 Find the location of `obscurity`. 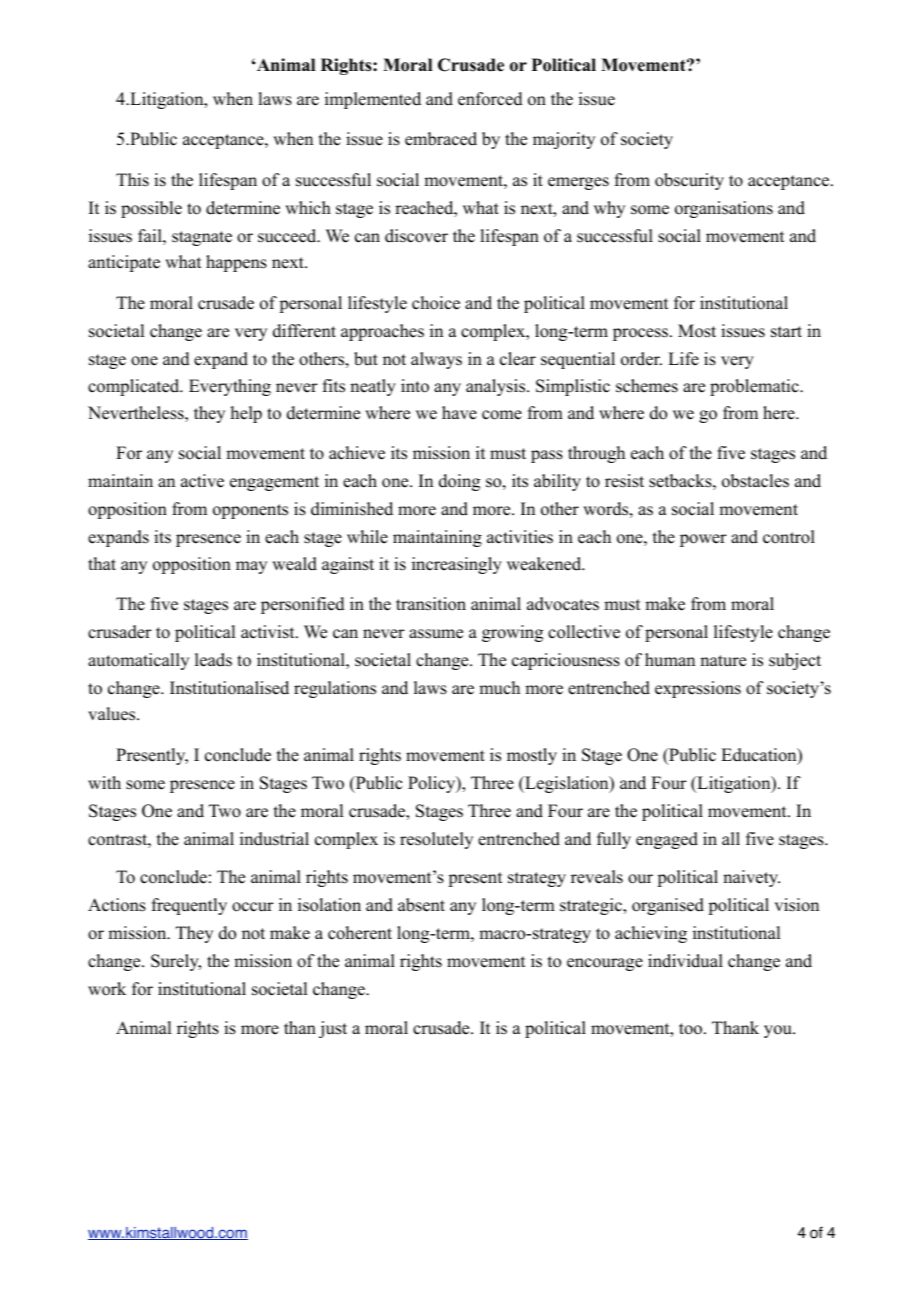

obscurity is located at coordinates (689, 181).
